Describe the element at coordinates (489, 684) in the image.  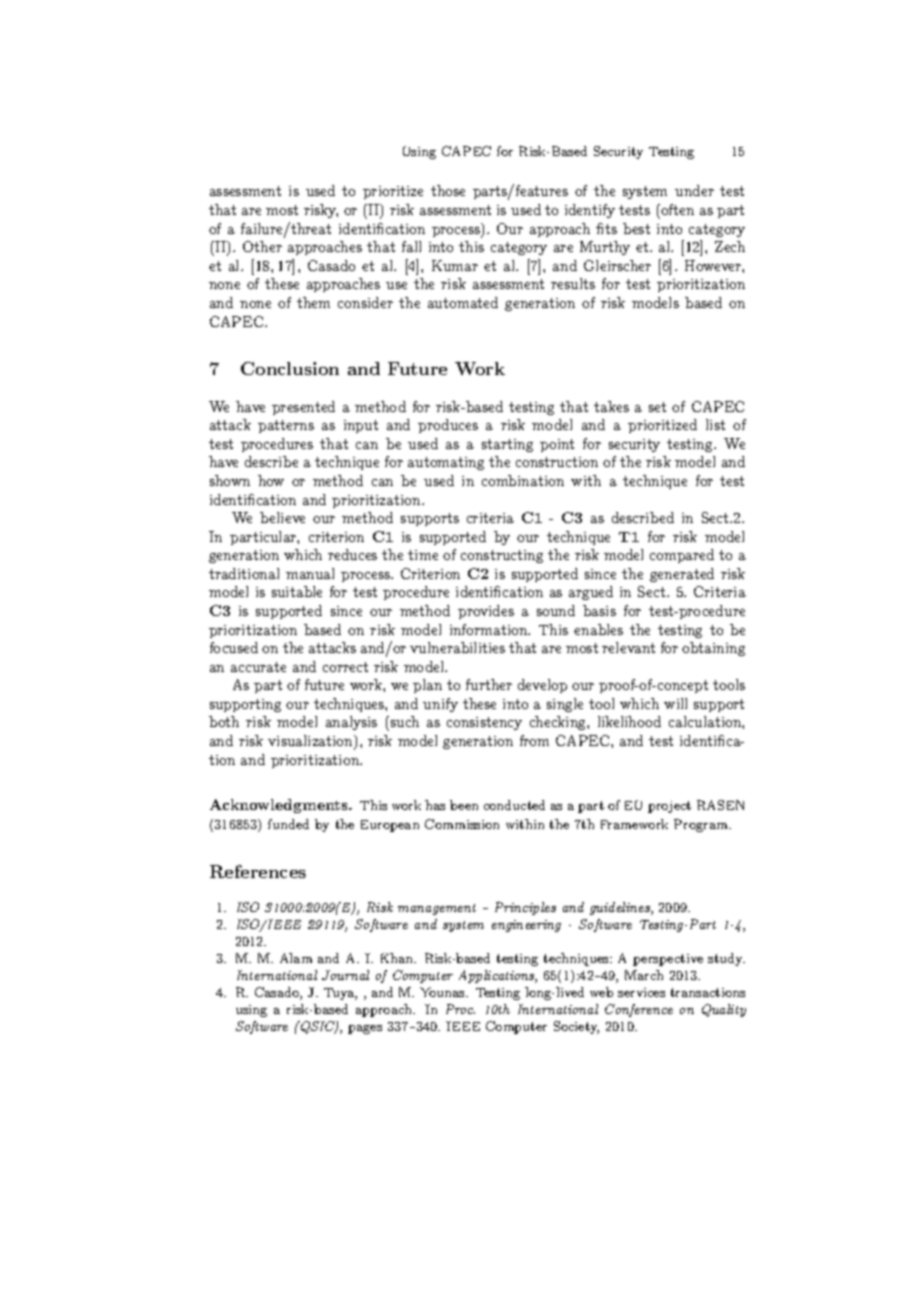
I see `further` at that location.
